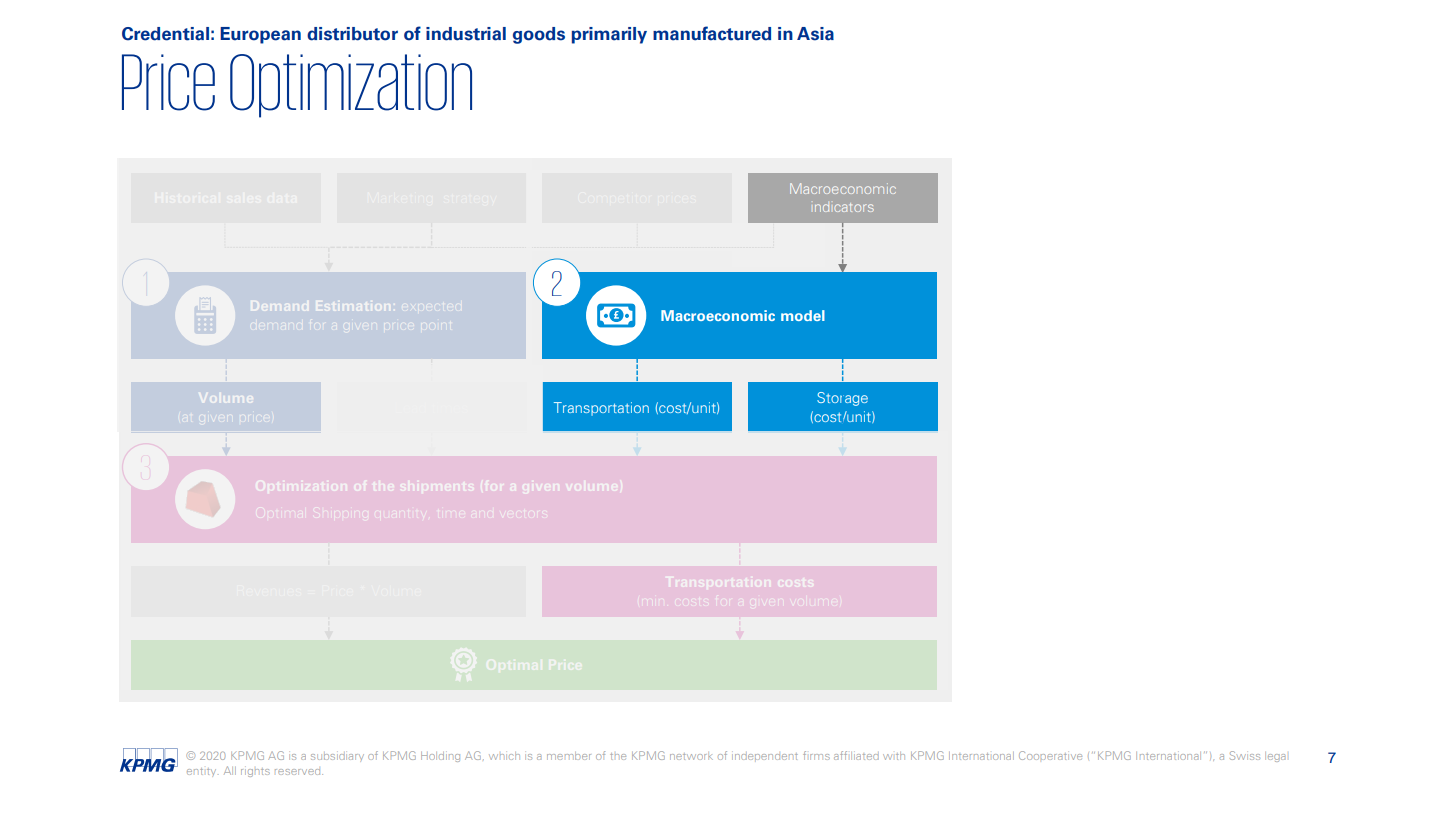  Describe the element at coordinates (842, 399) in the document. I see `Storage` at that location.
